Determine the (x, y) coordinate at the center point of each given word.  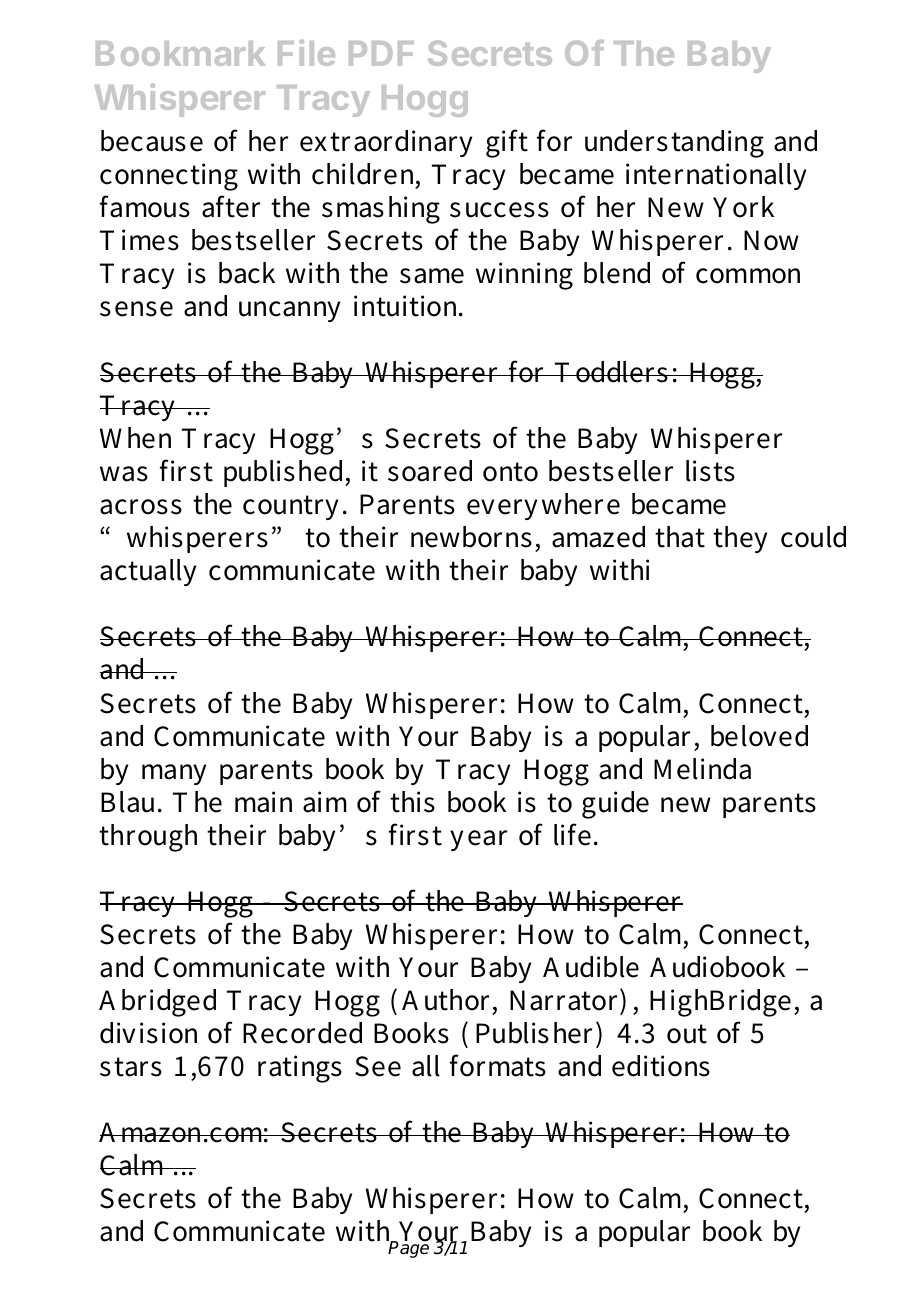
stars (131, 1067)
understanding (674, 144)
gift (507, 143)
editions (661, 1066)
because (152, 141)
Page (408, 1249)
